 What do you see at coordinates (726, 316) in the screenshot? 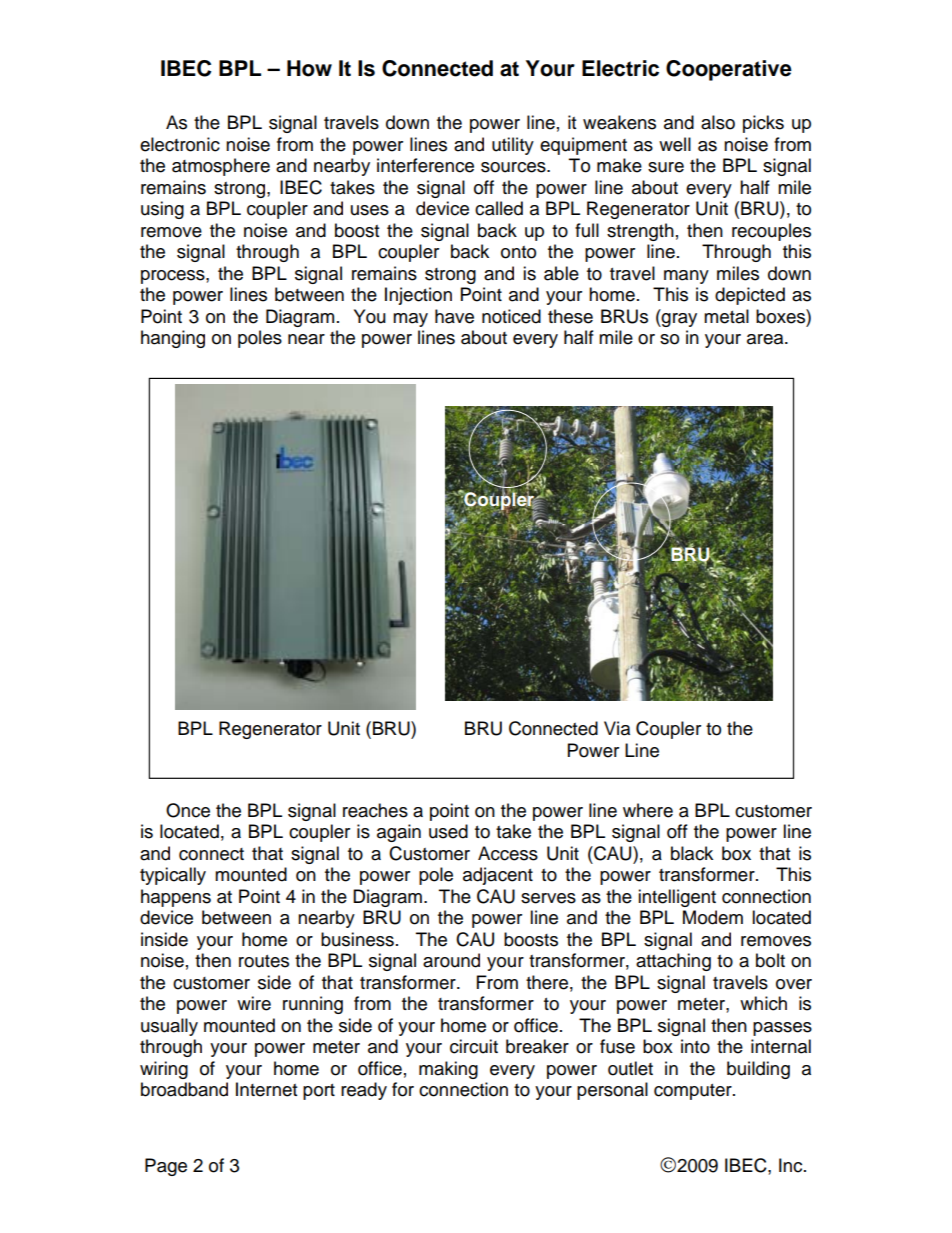
I see `metal` at bounding box center [726, 316].
